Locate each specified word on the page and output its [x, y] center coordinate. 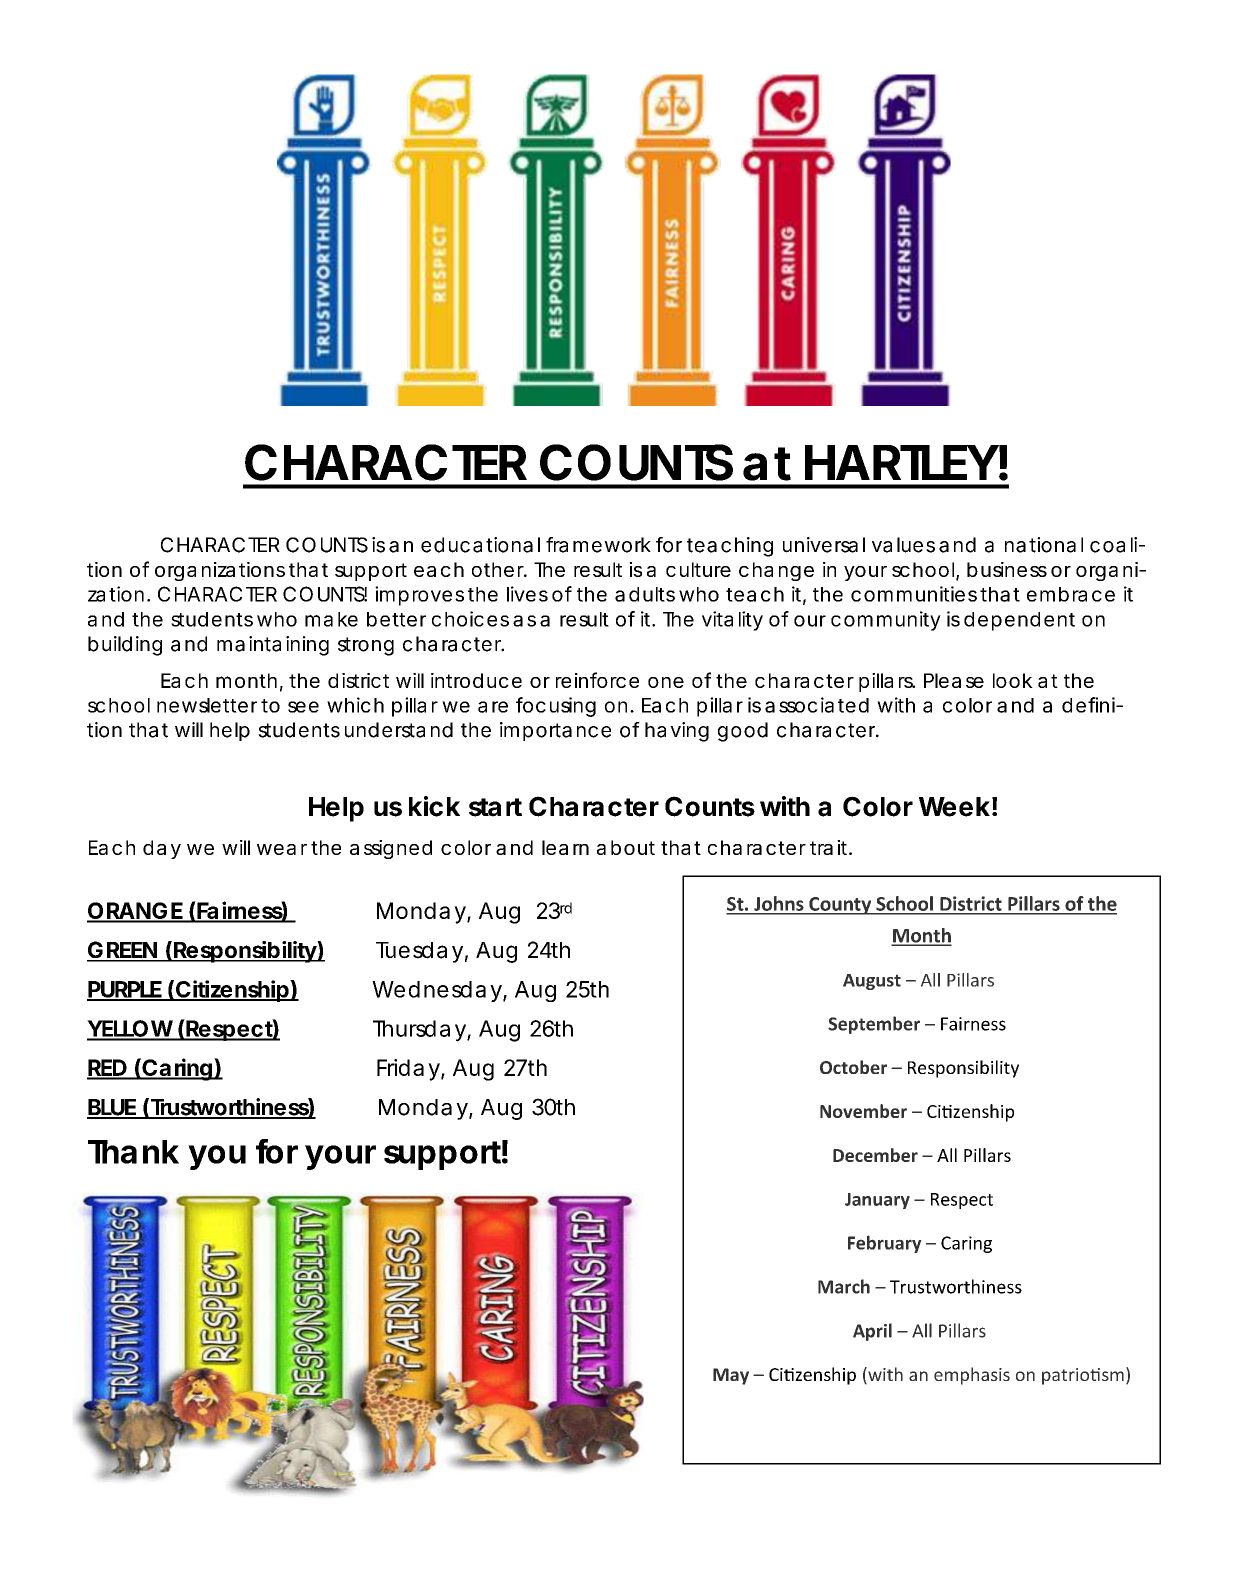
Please [954, 680]
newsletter [207, 705]
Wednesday [437, 991]
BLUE [112, 1108]
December [875, 1155]
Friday [408, 1070]
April [872, 1332]
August [872, 982]
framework [598, 545]
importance [555, 731]
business [1007, 569]
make [331, 619]
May [731, 1376]
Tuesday [419, 952]
